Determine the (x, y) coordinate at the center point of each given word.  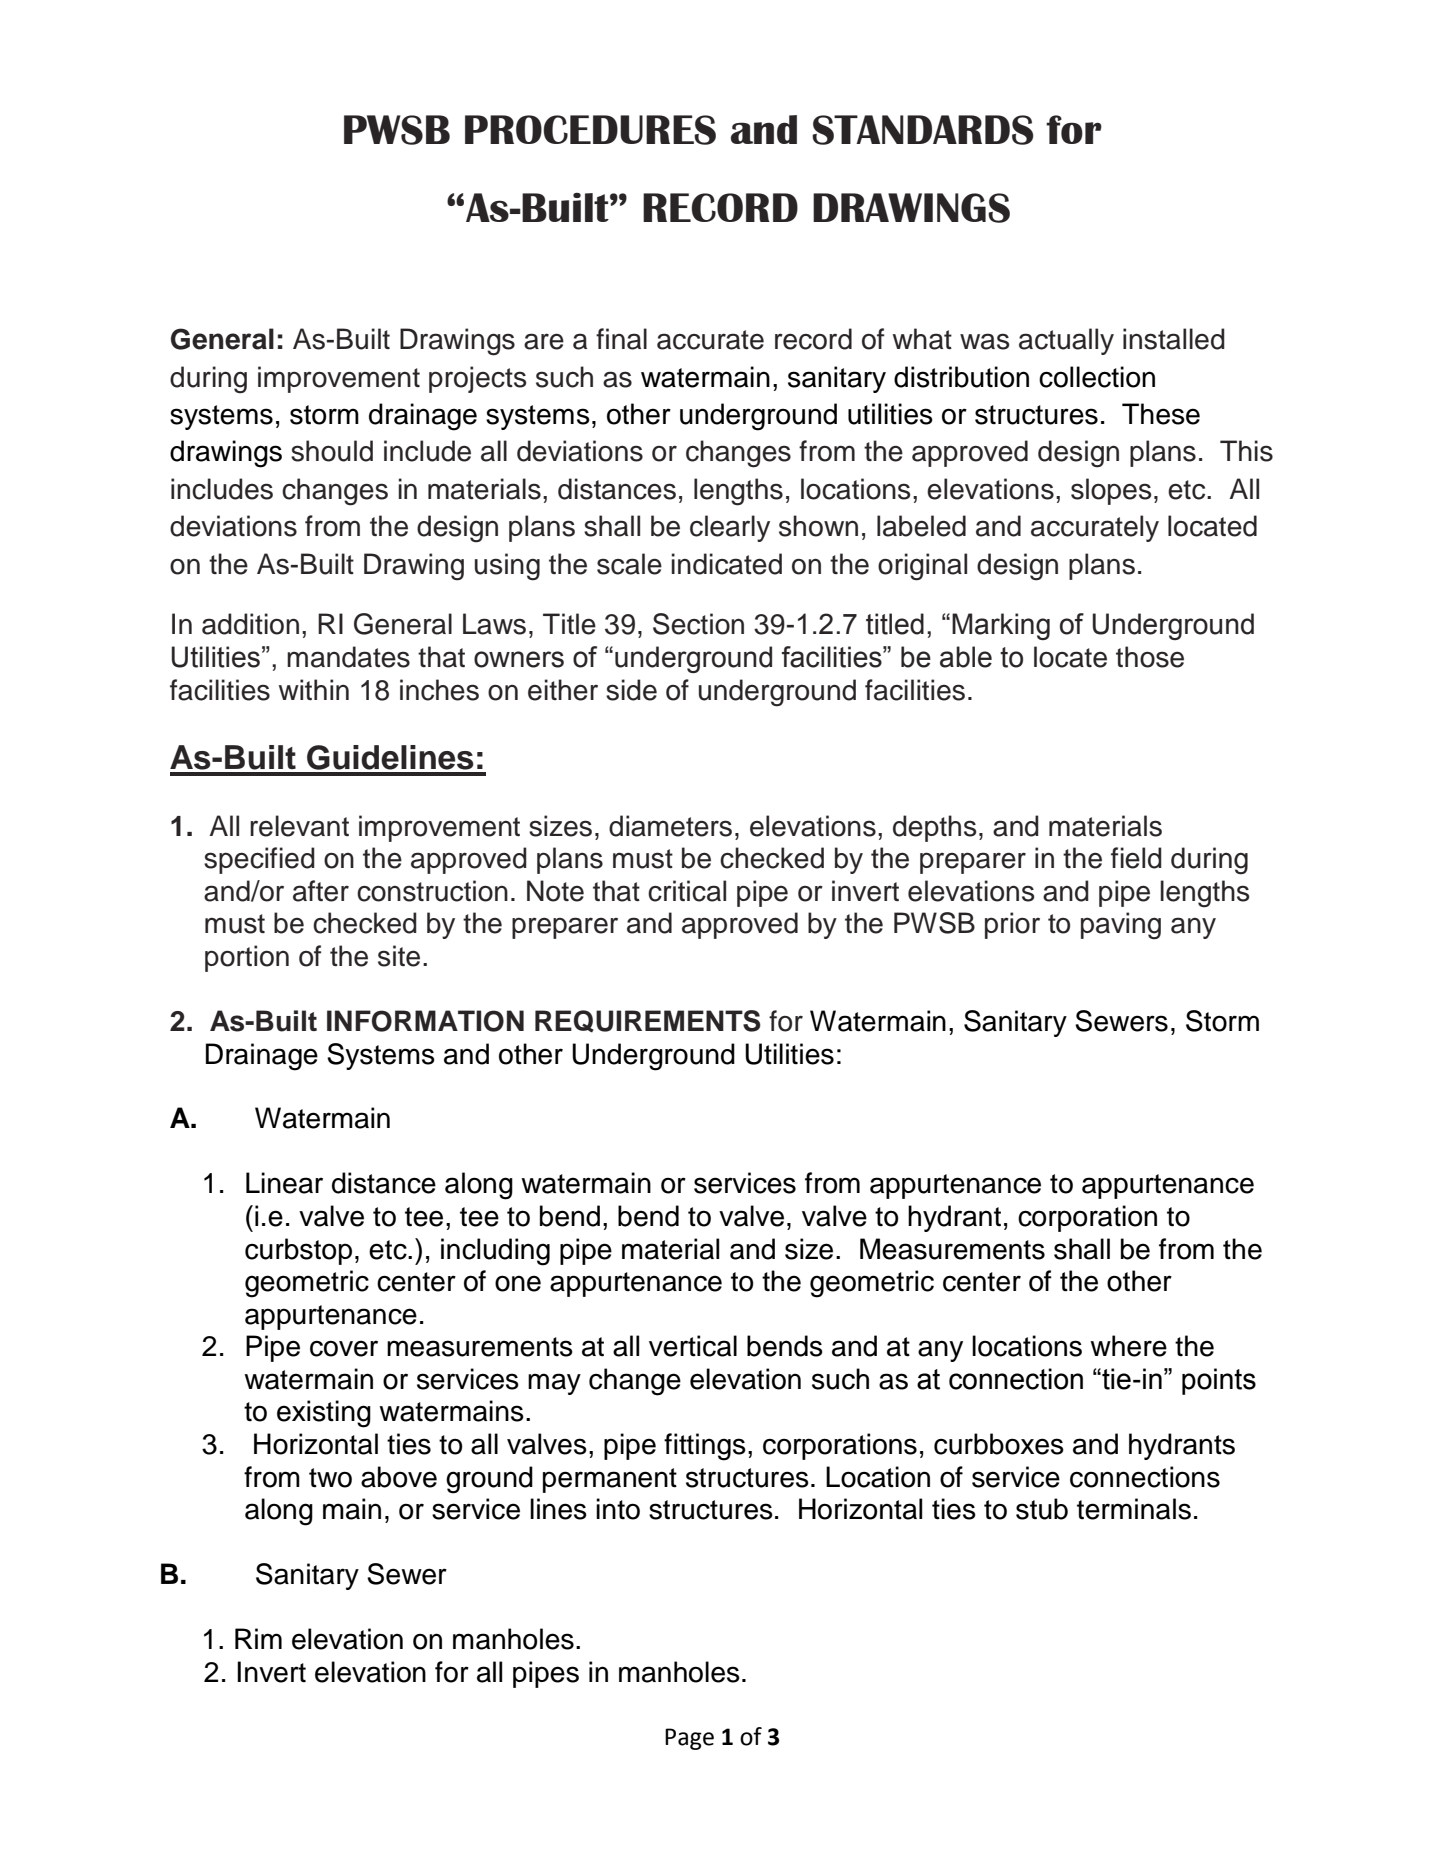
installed (1174, 339)
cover (344, 1348)
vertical (693, 1346)
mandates (348, 657)
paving (1121, 926)
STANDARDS (923, 130)
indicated (727, 564)
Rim (258, 1638)
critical (687, 891)
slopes (1111, 491)
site (399, 956)
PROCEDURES (590, 130)
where (1128, 1346)
